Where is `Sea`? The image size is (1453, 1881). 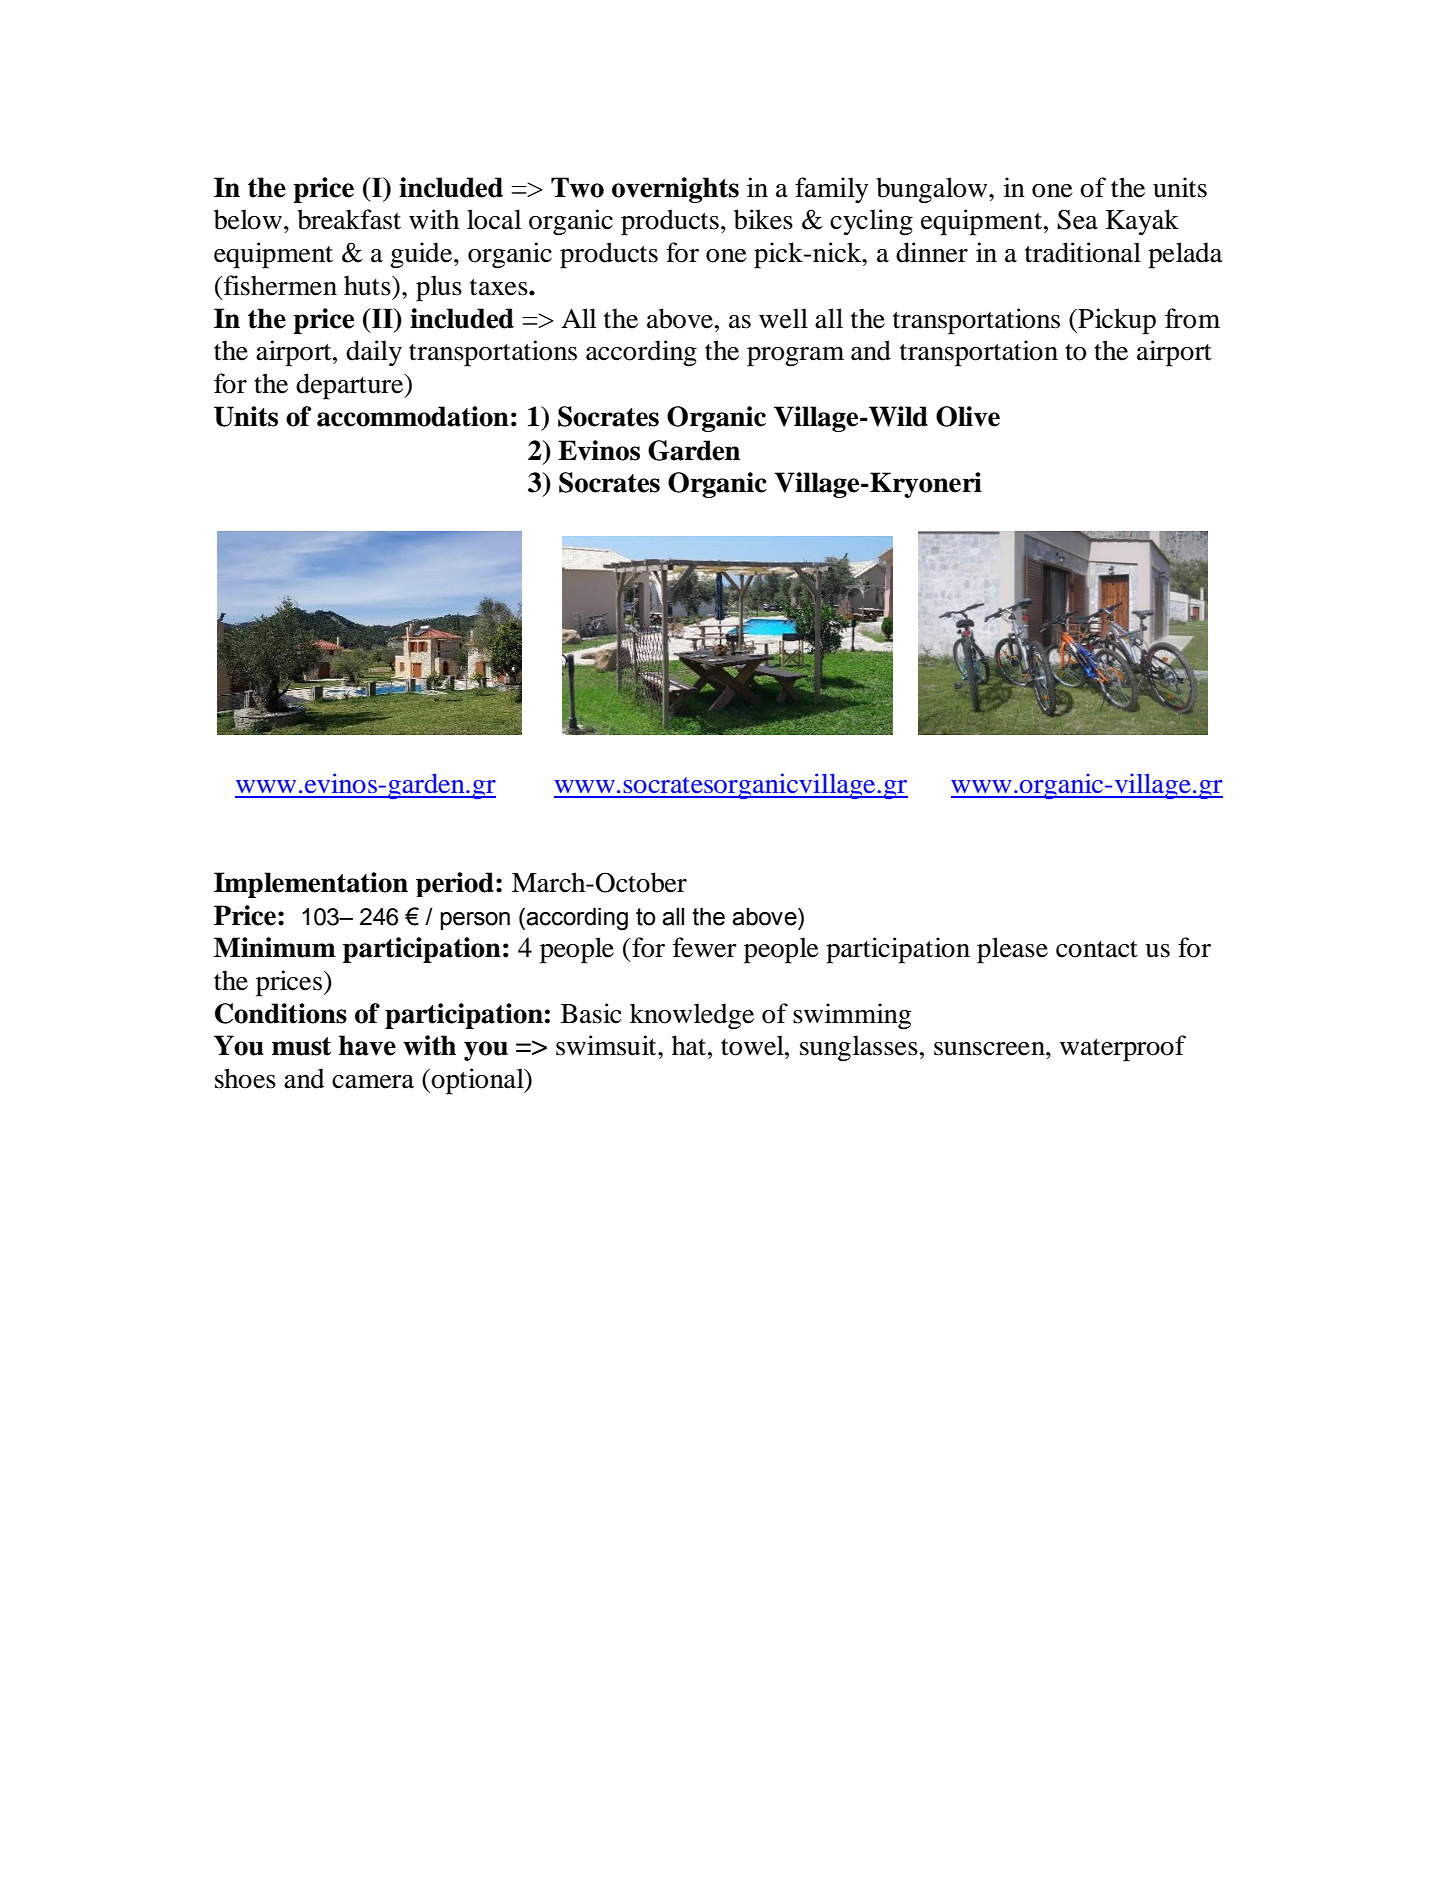 Sea is located at coordinates (1077, 219).
